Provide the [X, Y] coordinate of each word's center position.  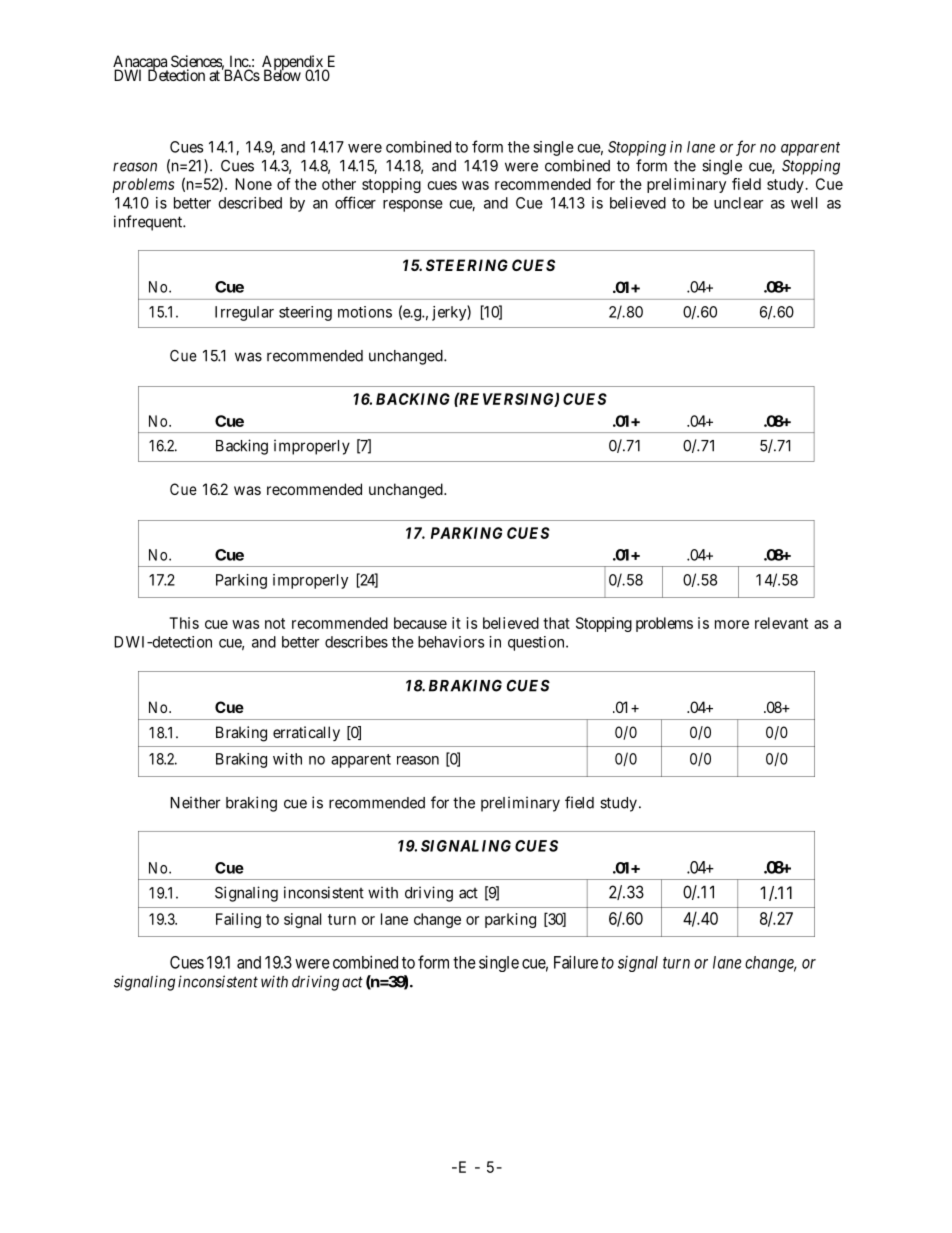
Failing [238, 920]
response [413, 206]
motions [365, 312]
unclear [738, 203]
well [804, 203]
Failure [576, 962]
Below [282, 74]
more [732, 624]
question [537, 643]
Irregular [244, 313]
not [275, 623]
